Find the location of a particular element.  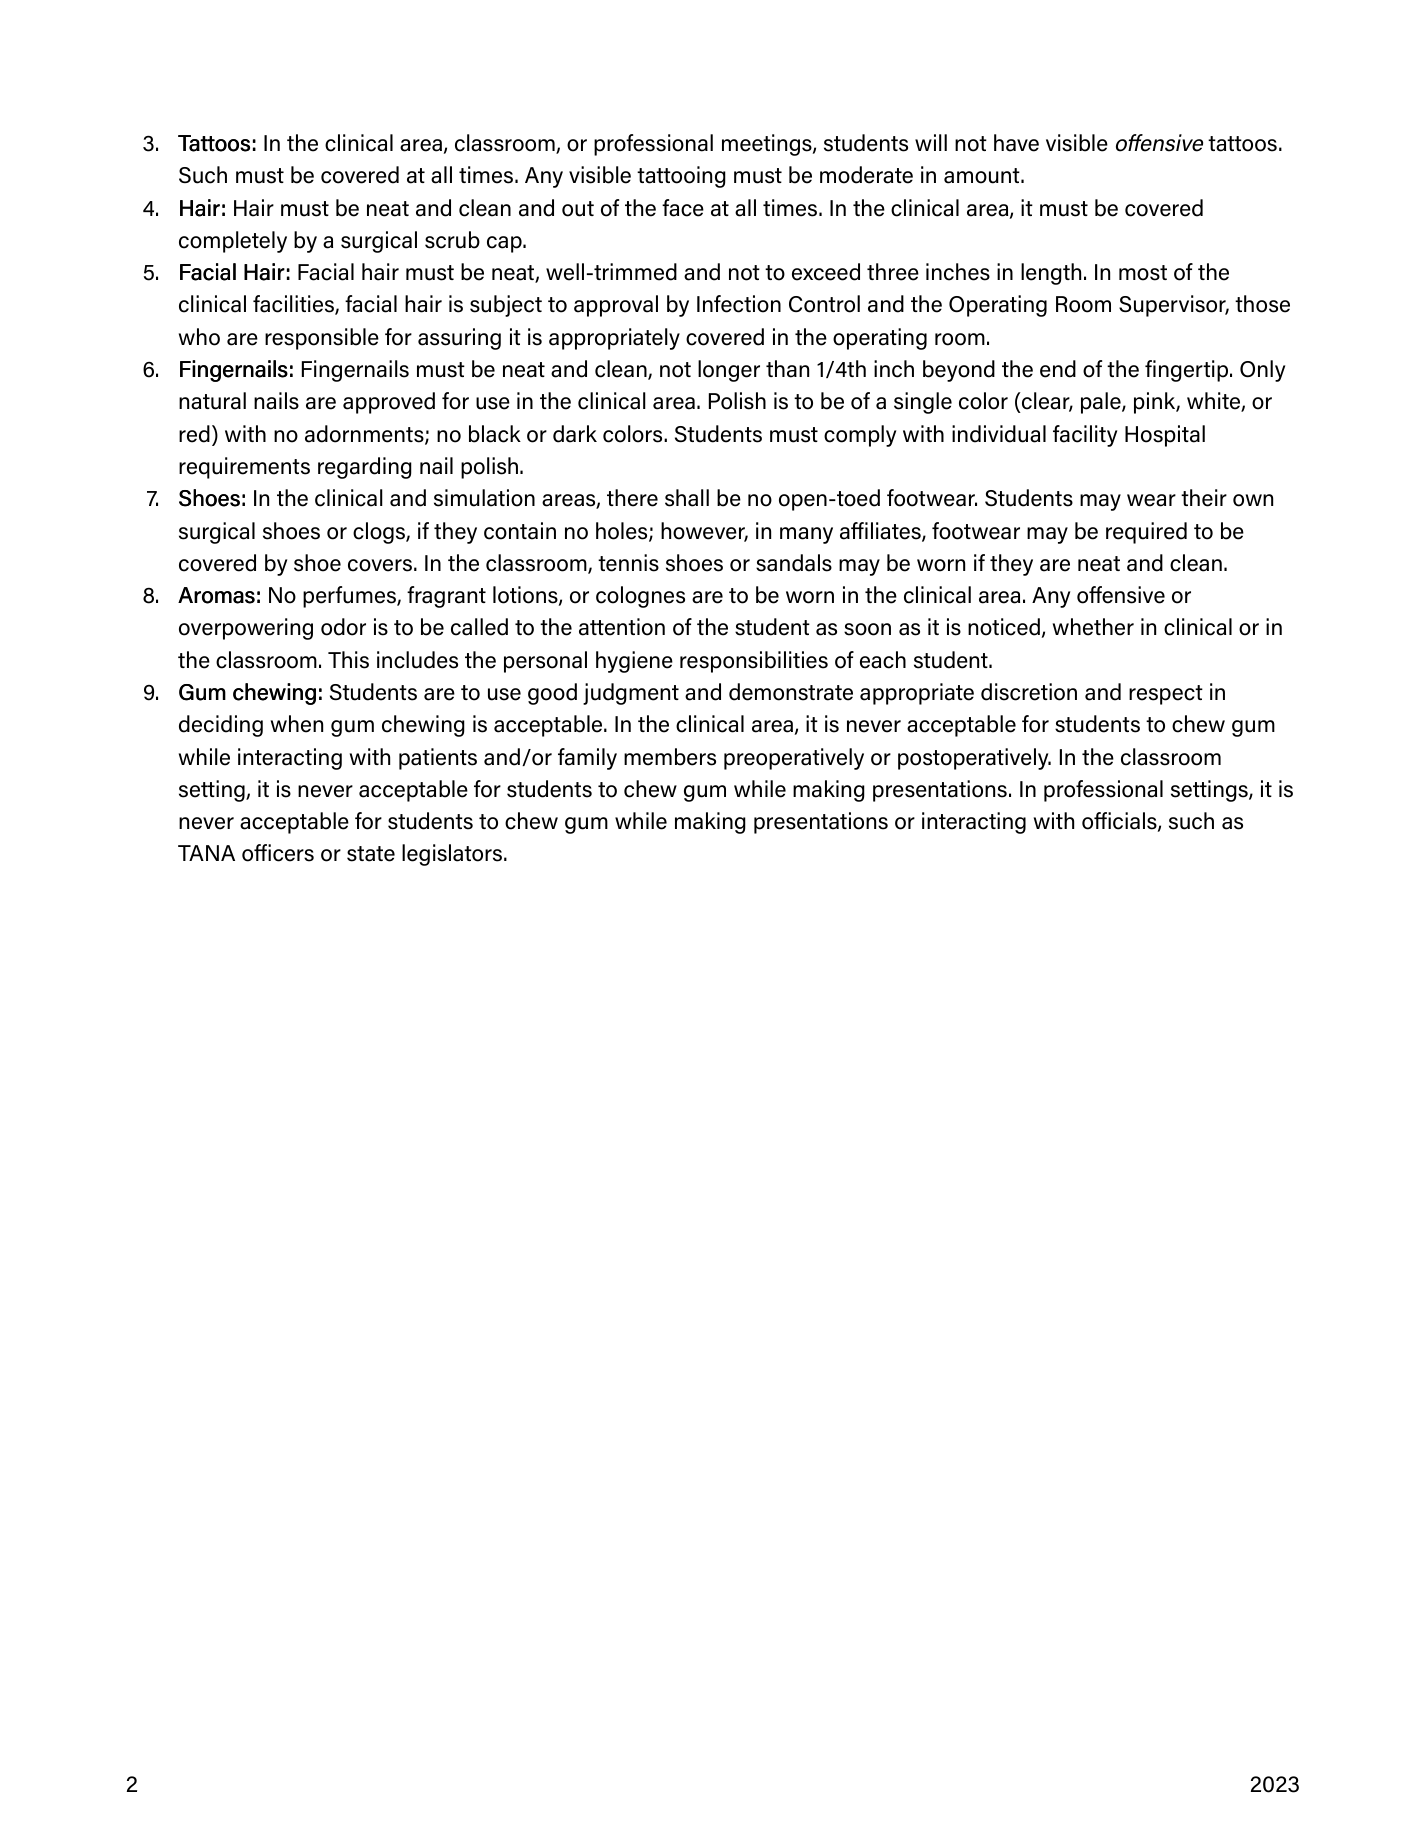

tattooing is located at coordinates (681, 177).
